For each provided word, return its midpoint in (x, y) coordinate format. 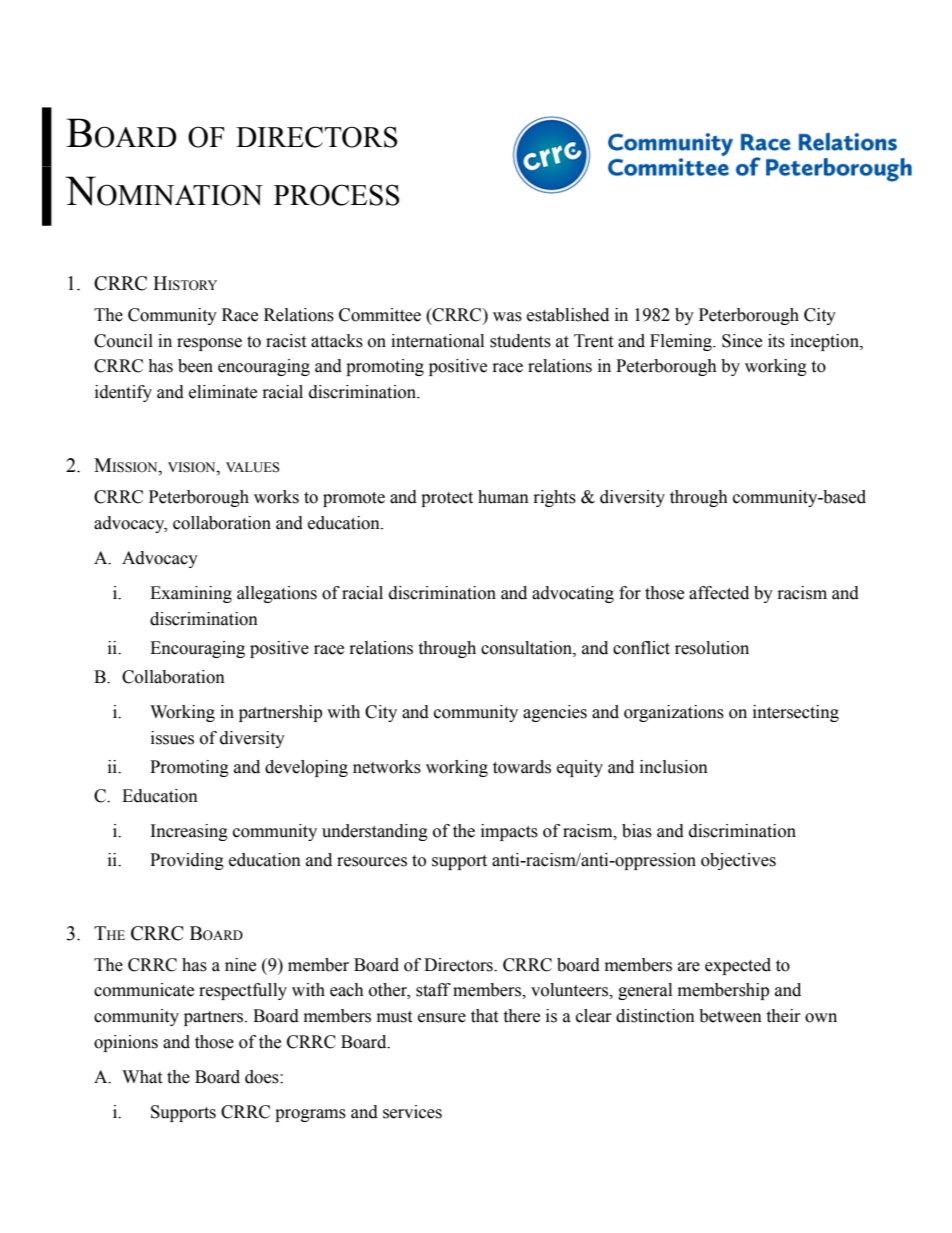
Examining (191, 594)
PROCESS (336, 195)
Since (742, 341)
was (507, 317)
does (263, 1077)
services (412, 1112)
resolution (712, 648)
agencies (555, 713)
